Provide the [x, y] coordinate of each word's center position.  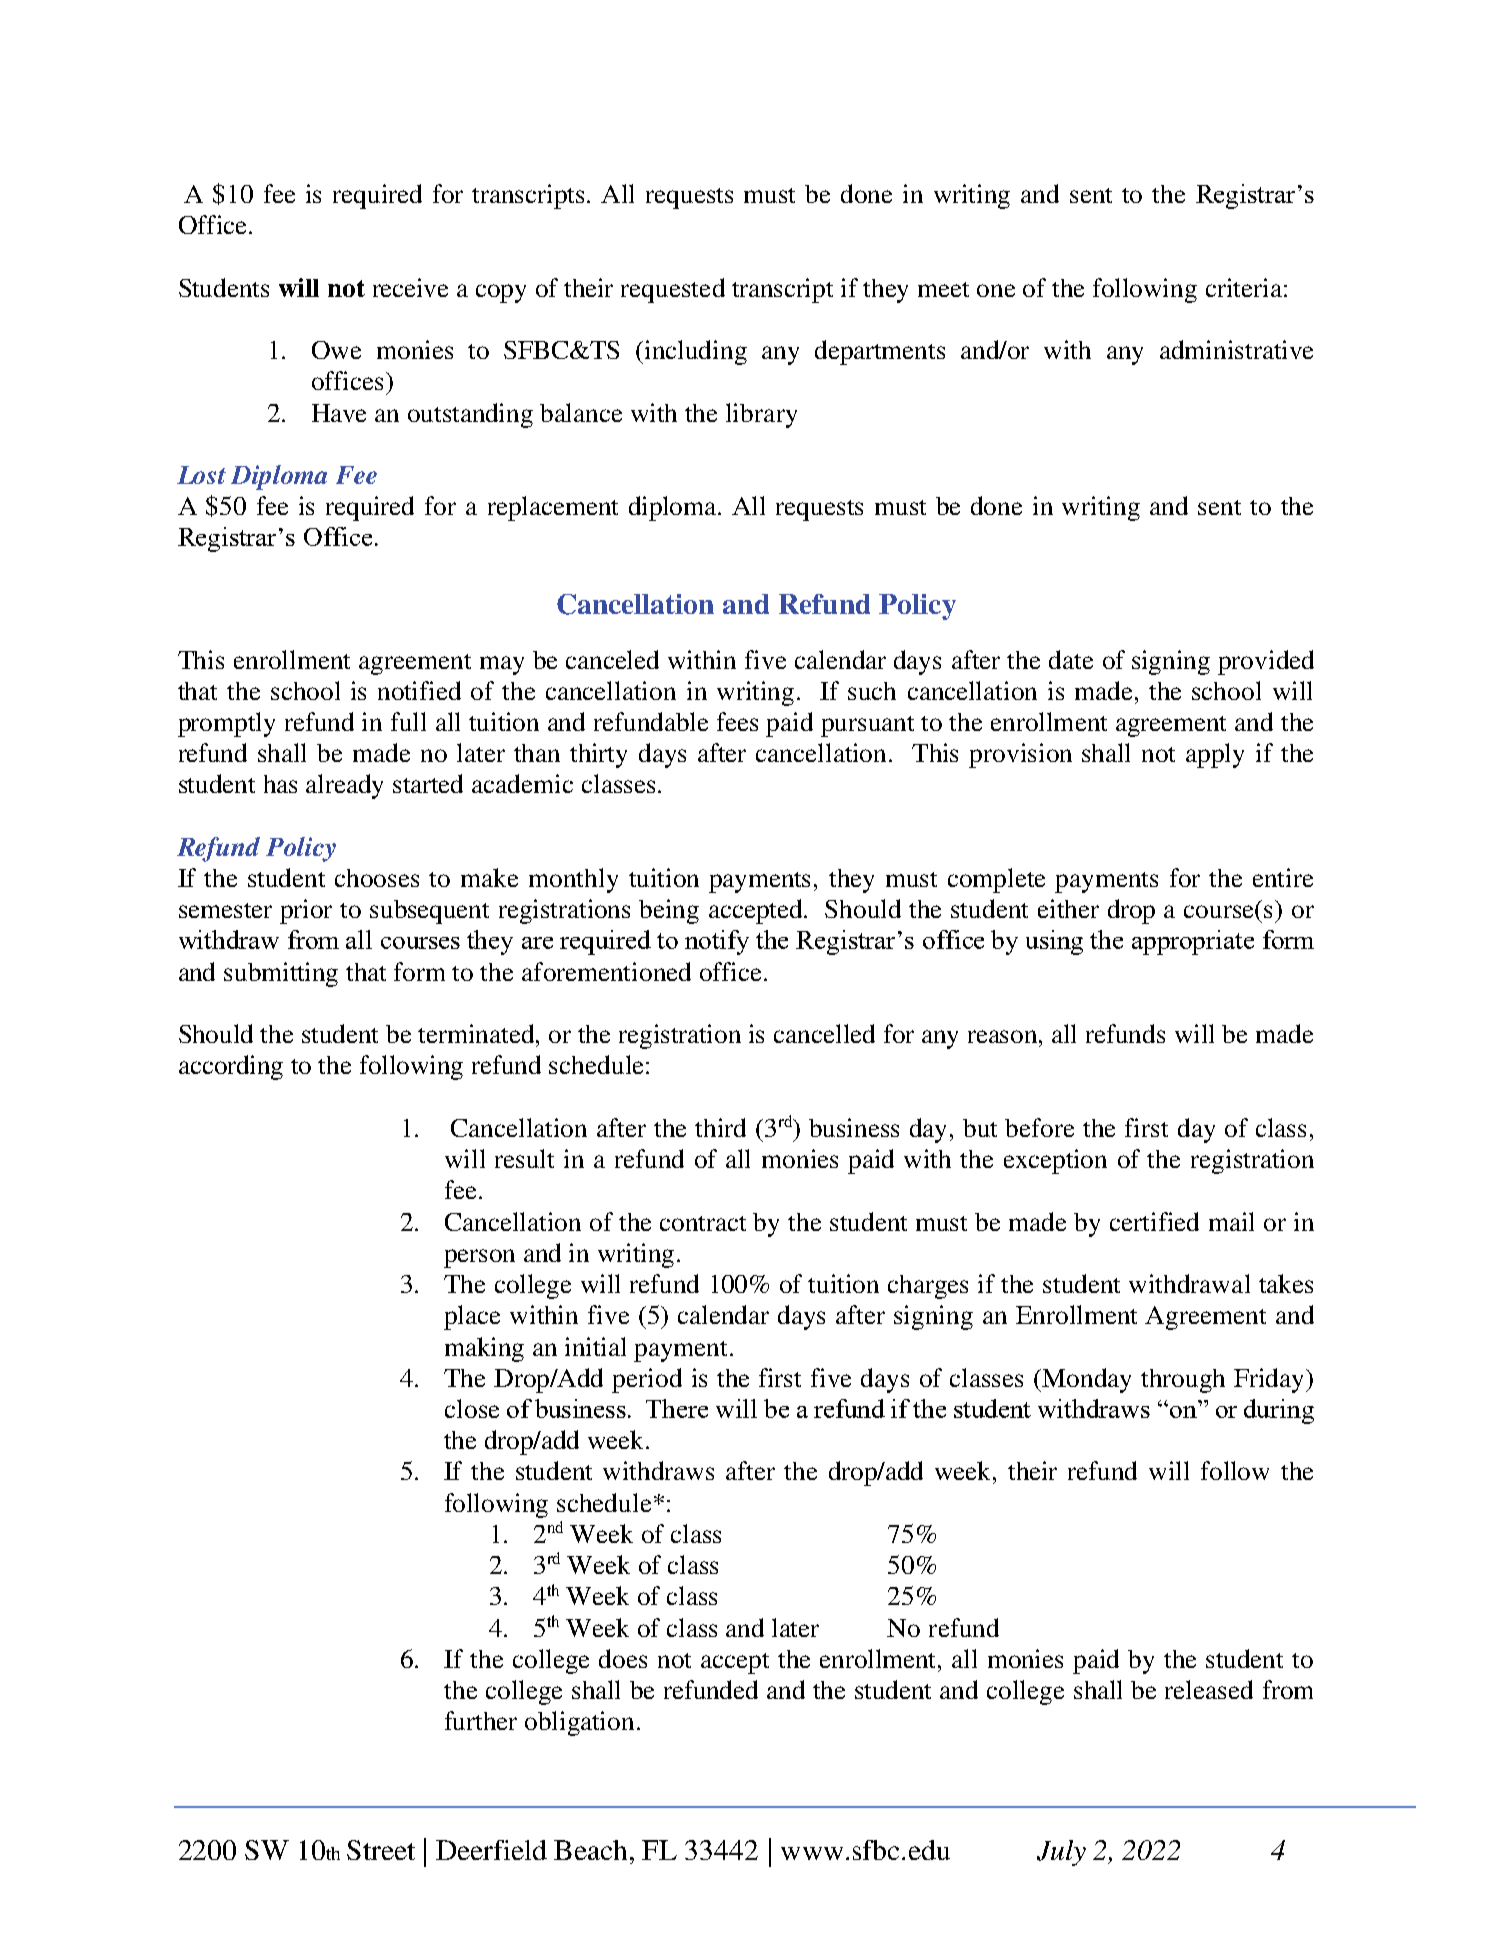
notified [419, 690]
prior [306, 911]
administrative [1236, 349]
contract [703, 1223]
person [479, 1258]
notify [717, 942]
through [1183, 1381]
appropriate [1193, 942]
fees [737, 721]
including [696, 352]
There [677, 1408]
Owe [336, 350]
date [1071, 659]
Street [381, 1850]
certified [1154, 1221]
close [472, 1408]
